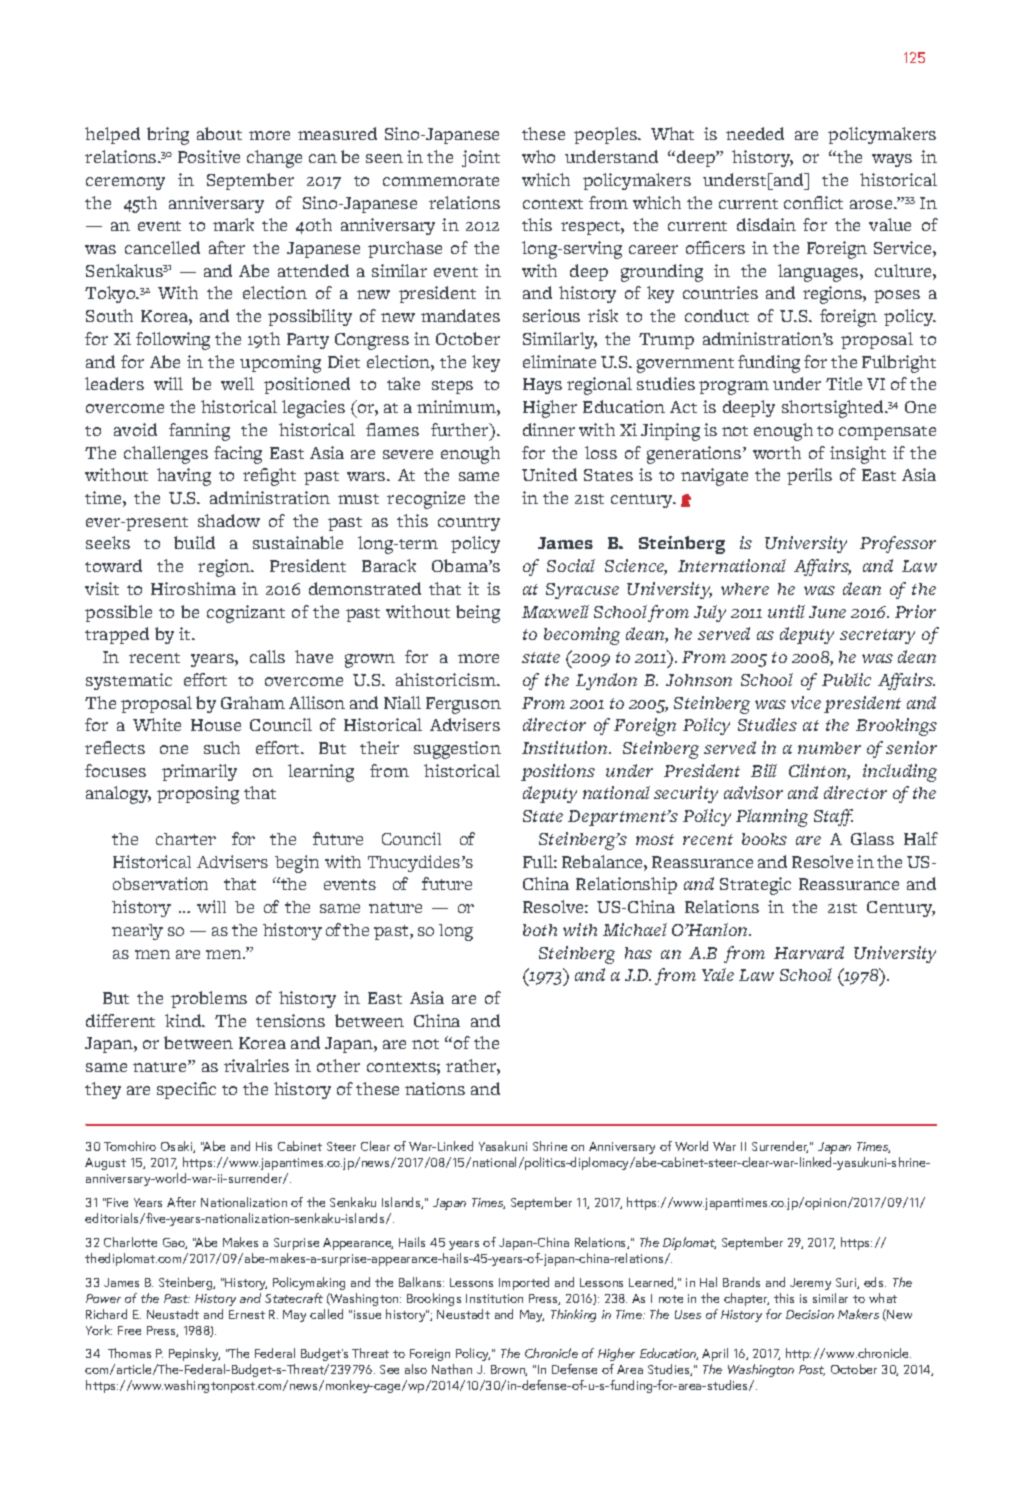 Image resolution: width=1023 pixels, height=1500 pixels. What do you see at coordinates (247, 1314) in the screenshot?
I see `Ernest` at bounding box center [247, 1314].
